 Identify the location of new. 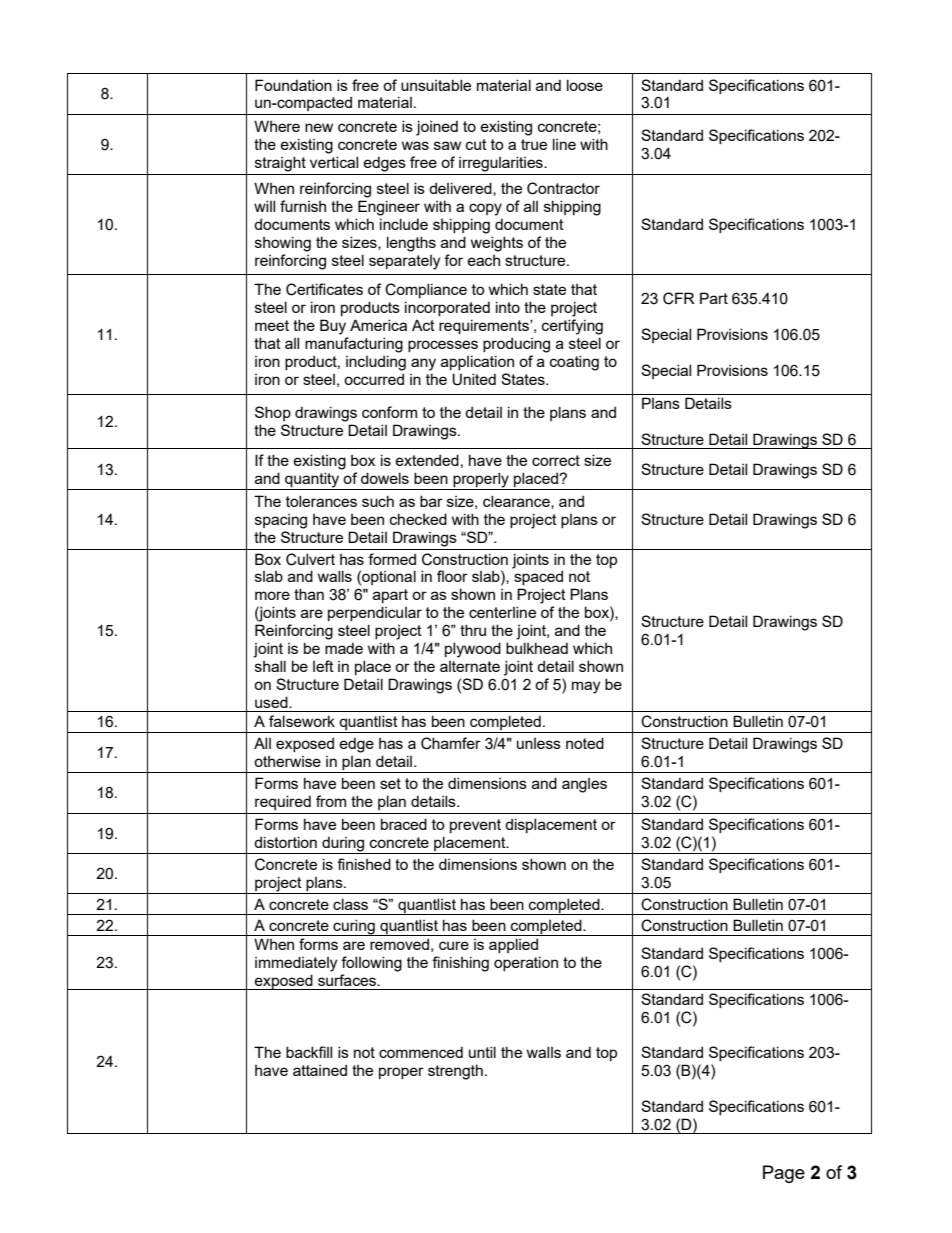
(319, 127).
